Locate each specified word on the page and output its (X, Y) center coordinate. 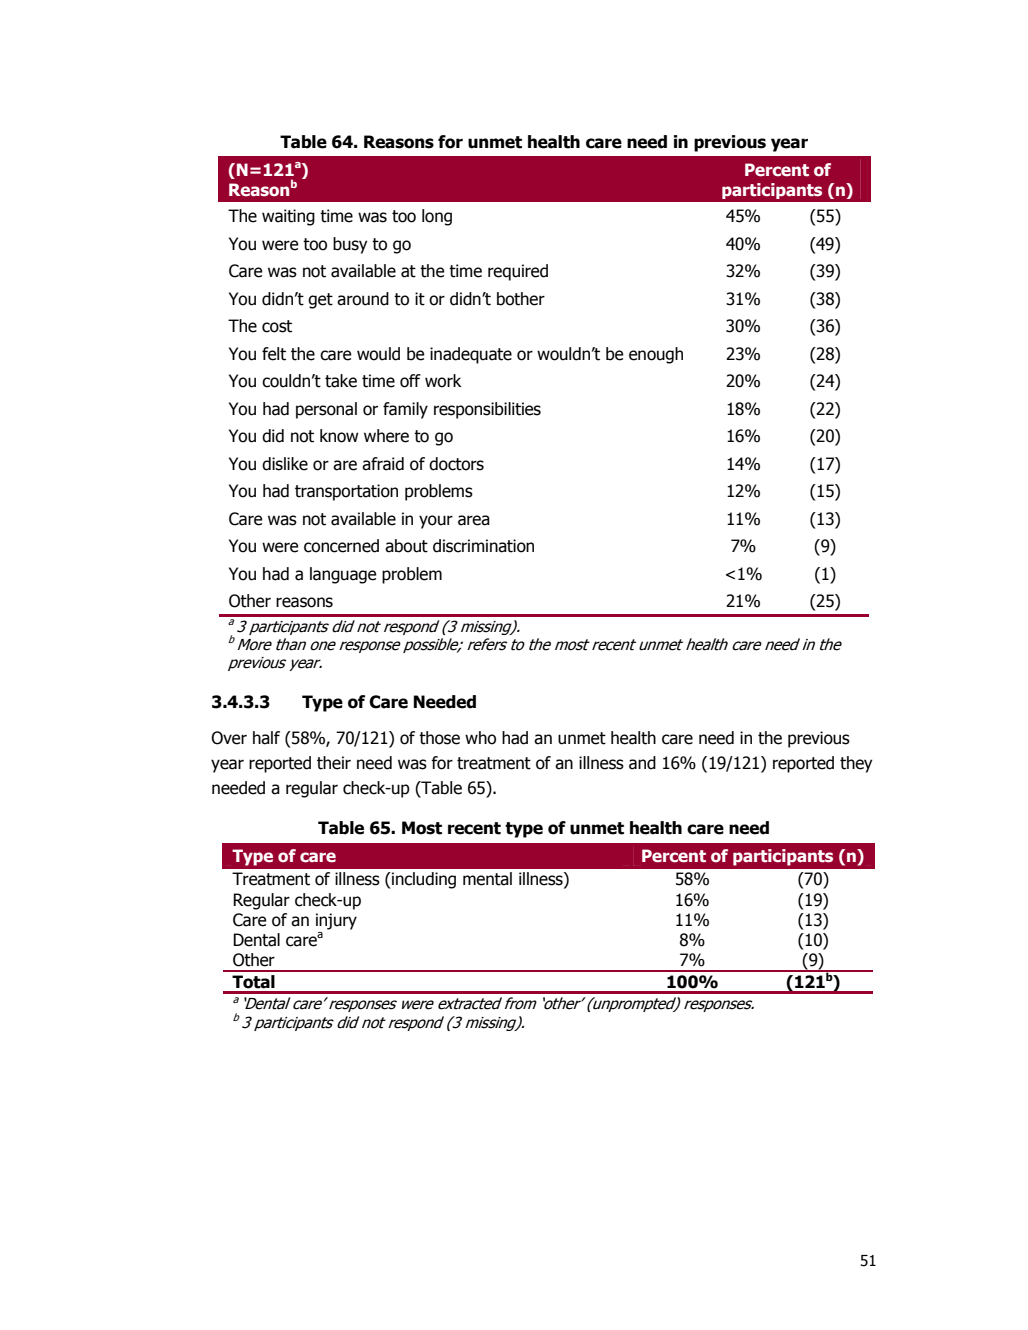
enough (656, 355)
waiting (288, 217)
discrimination (483, 546)
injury (336, 921)
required (518, 272)
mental (487, 879)
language (343, 575)
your (436, 522)
